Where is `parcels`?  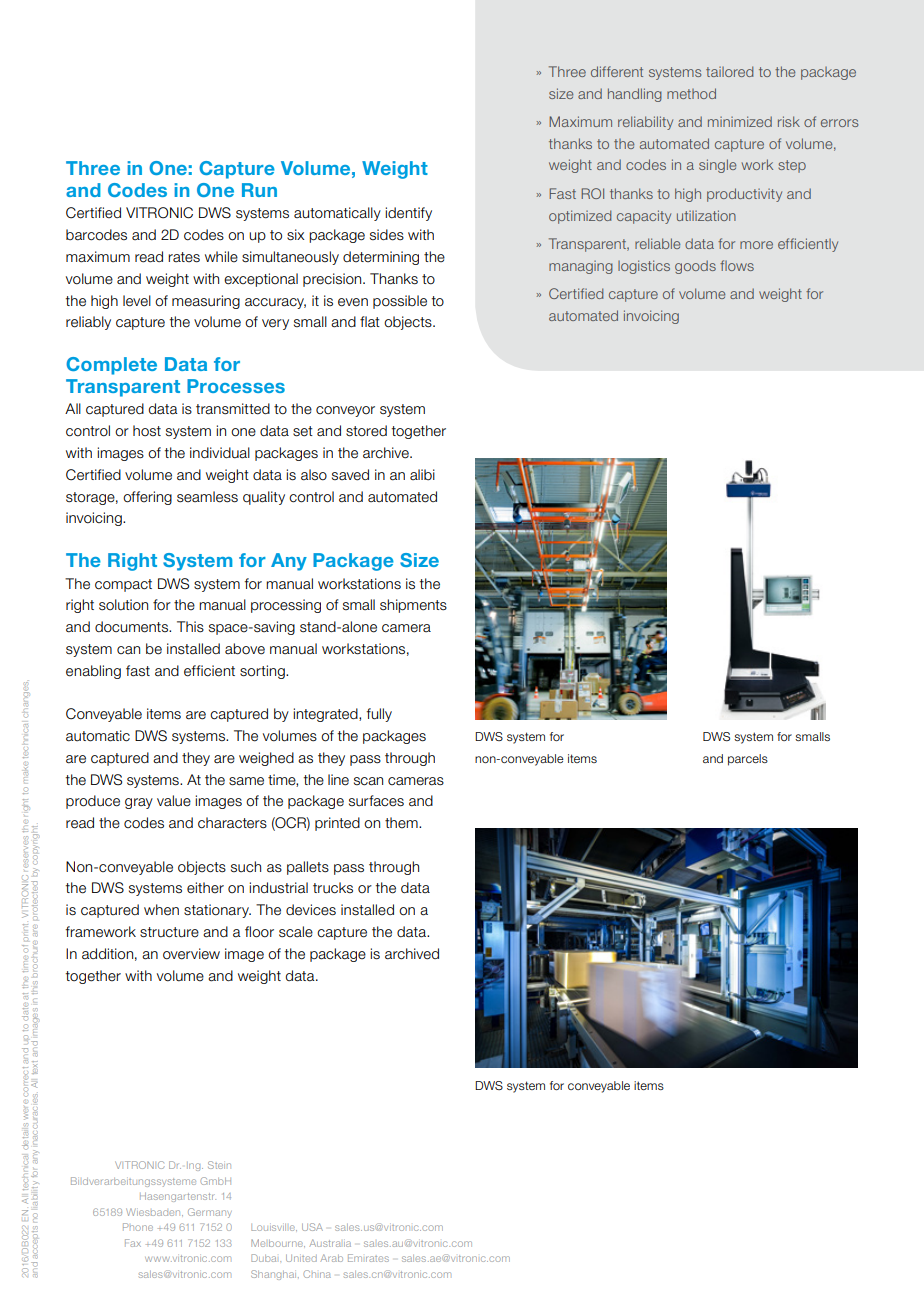
parcels is located at coordinates (748, 760).
